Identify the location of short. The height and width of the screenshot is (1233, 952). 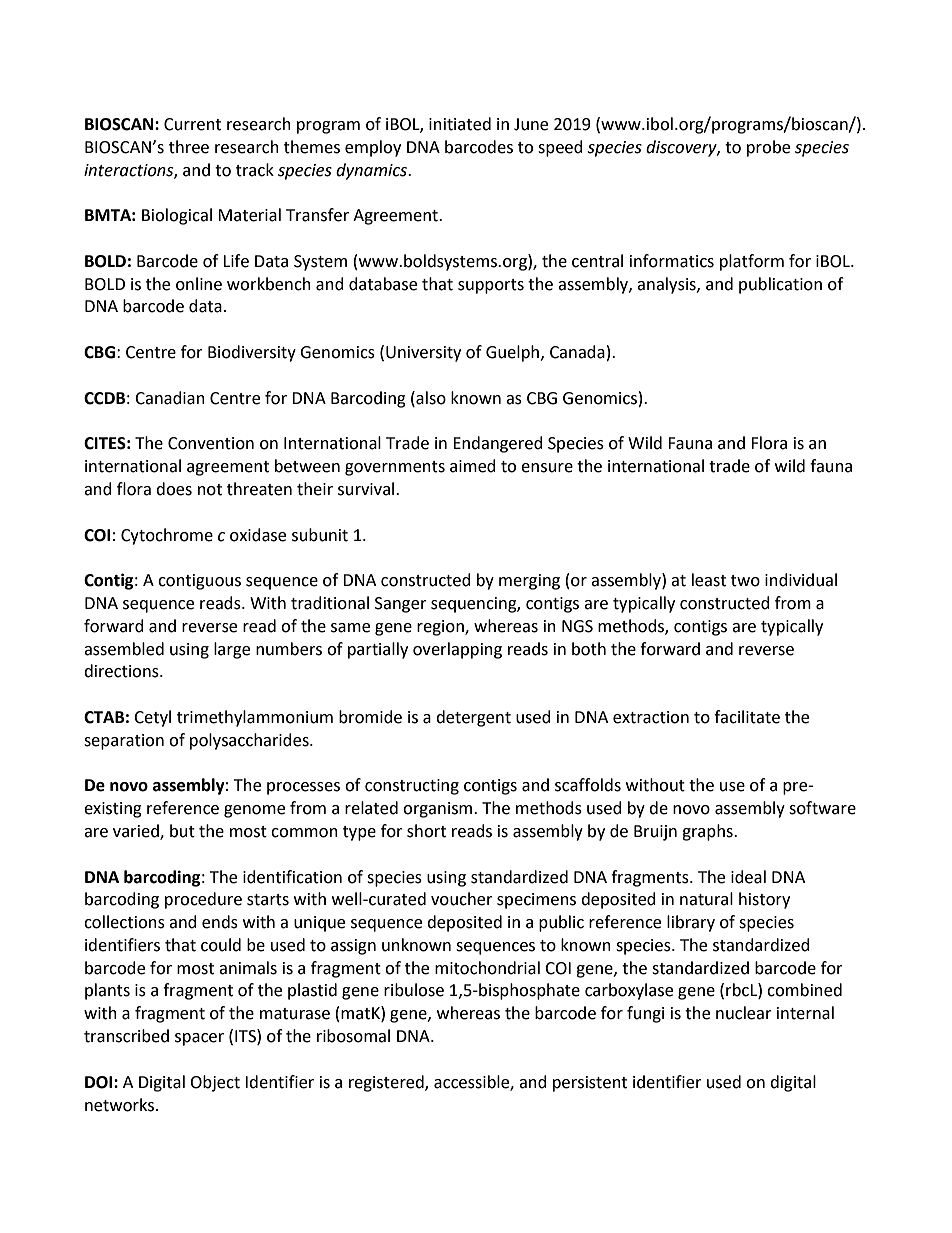
(426, 831).
